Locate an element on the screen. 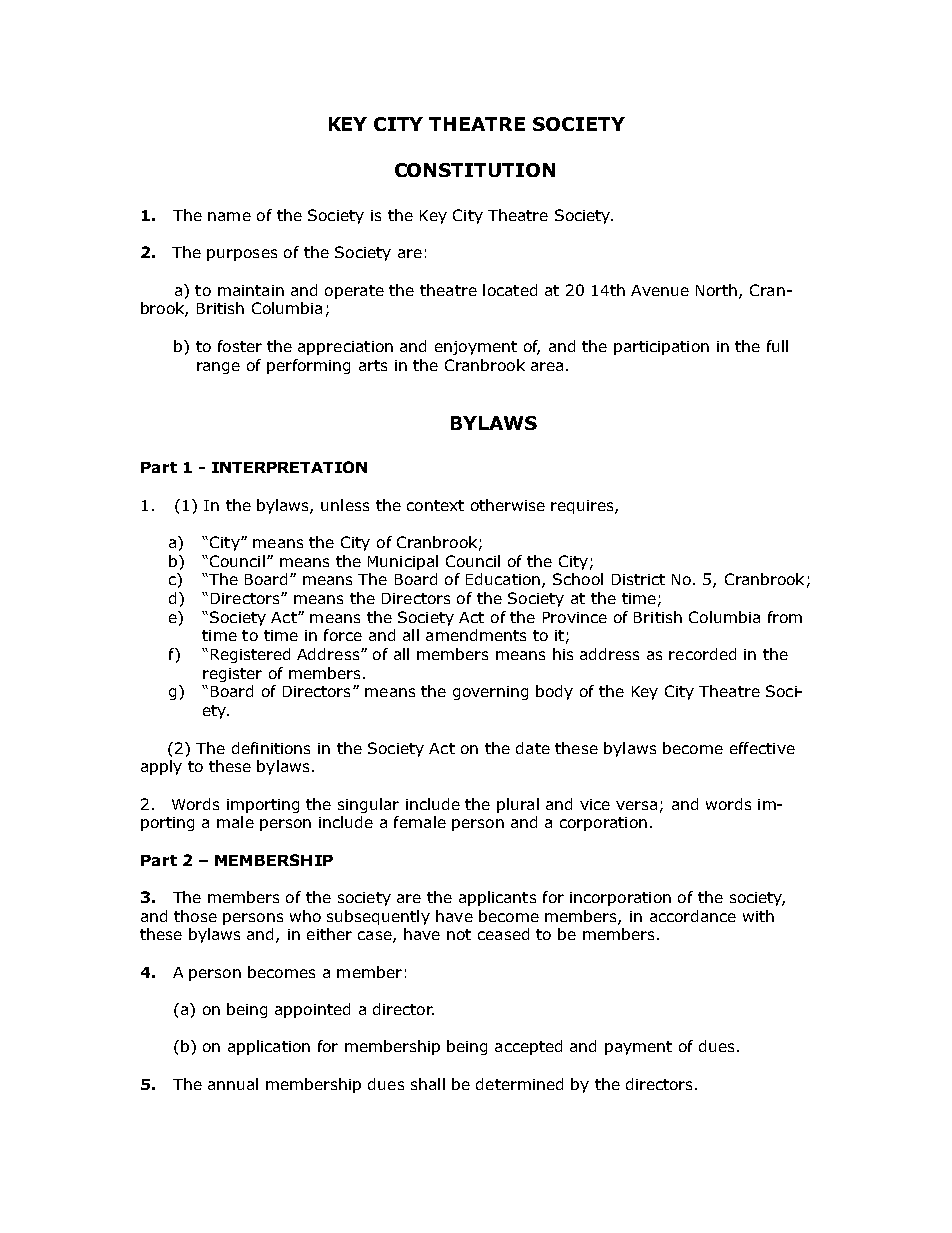  payment is located at coordinates (638, 1048).
